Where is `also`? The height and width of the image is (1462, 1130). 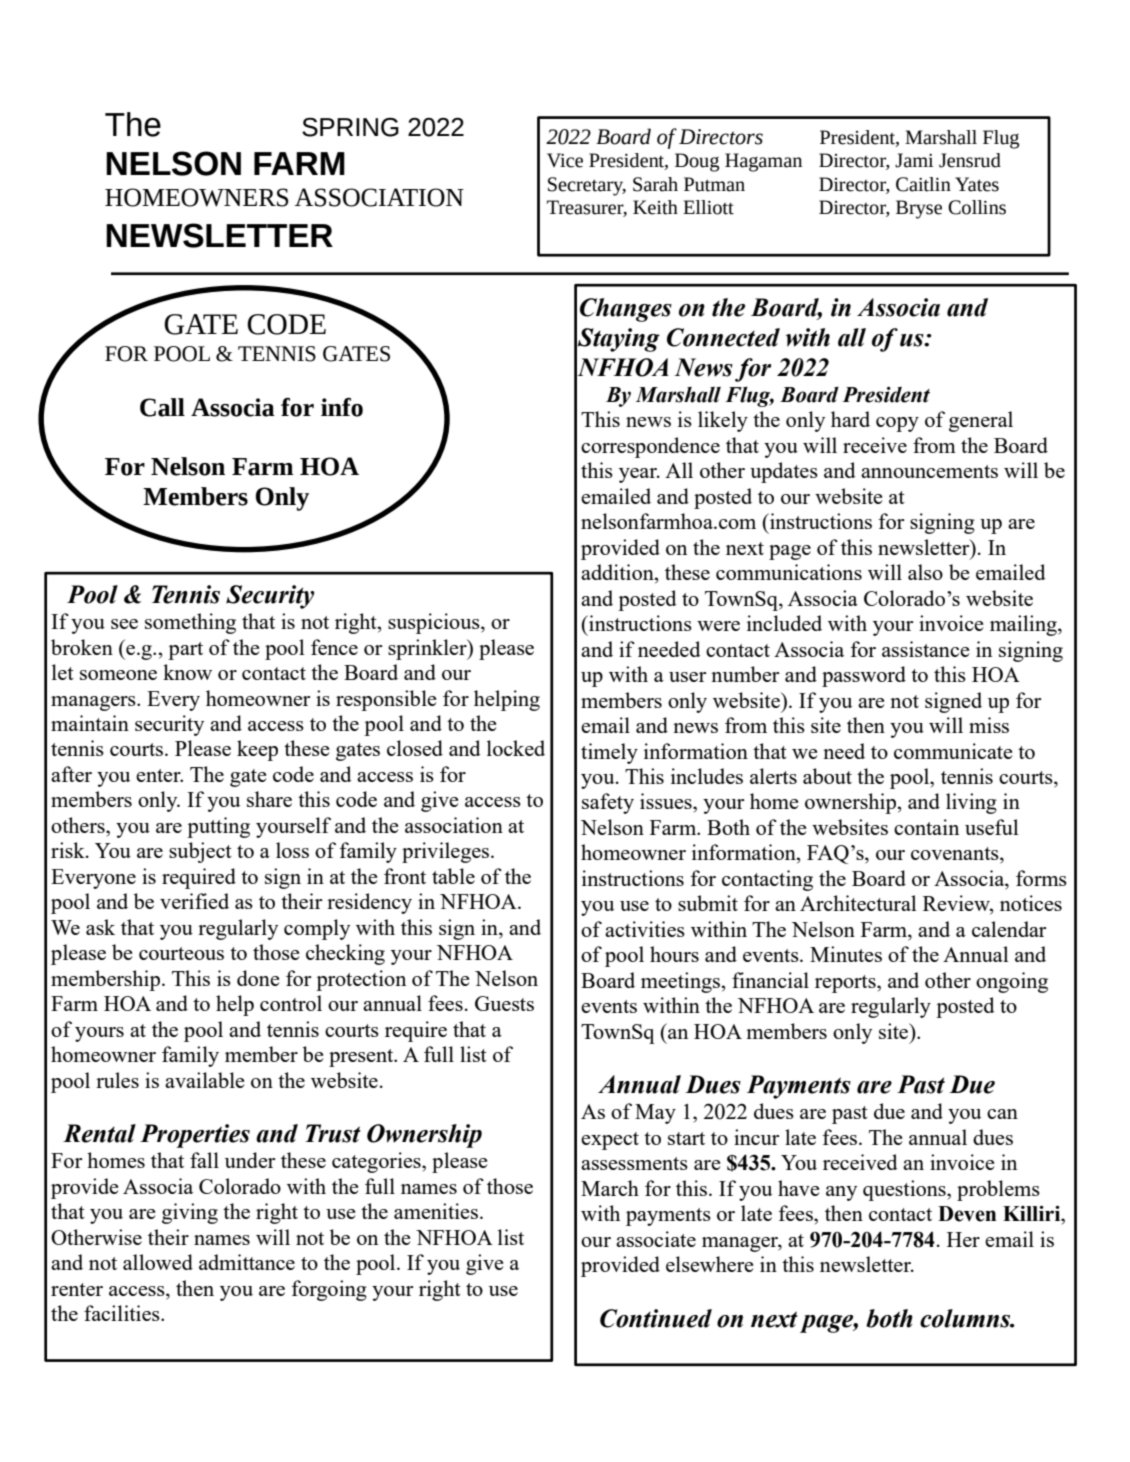 also is located at coordinates (925, 572).
